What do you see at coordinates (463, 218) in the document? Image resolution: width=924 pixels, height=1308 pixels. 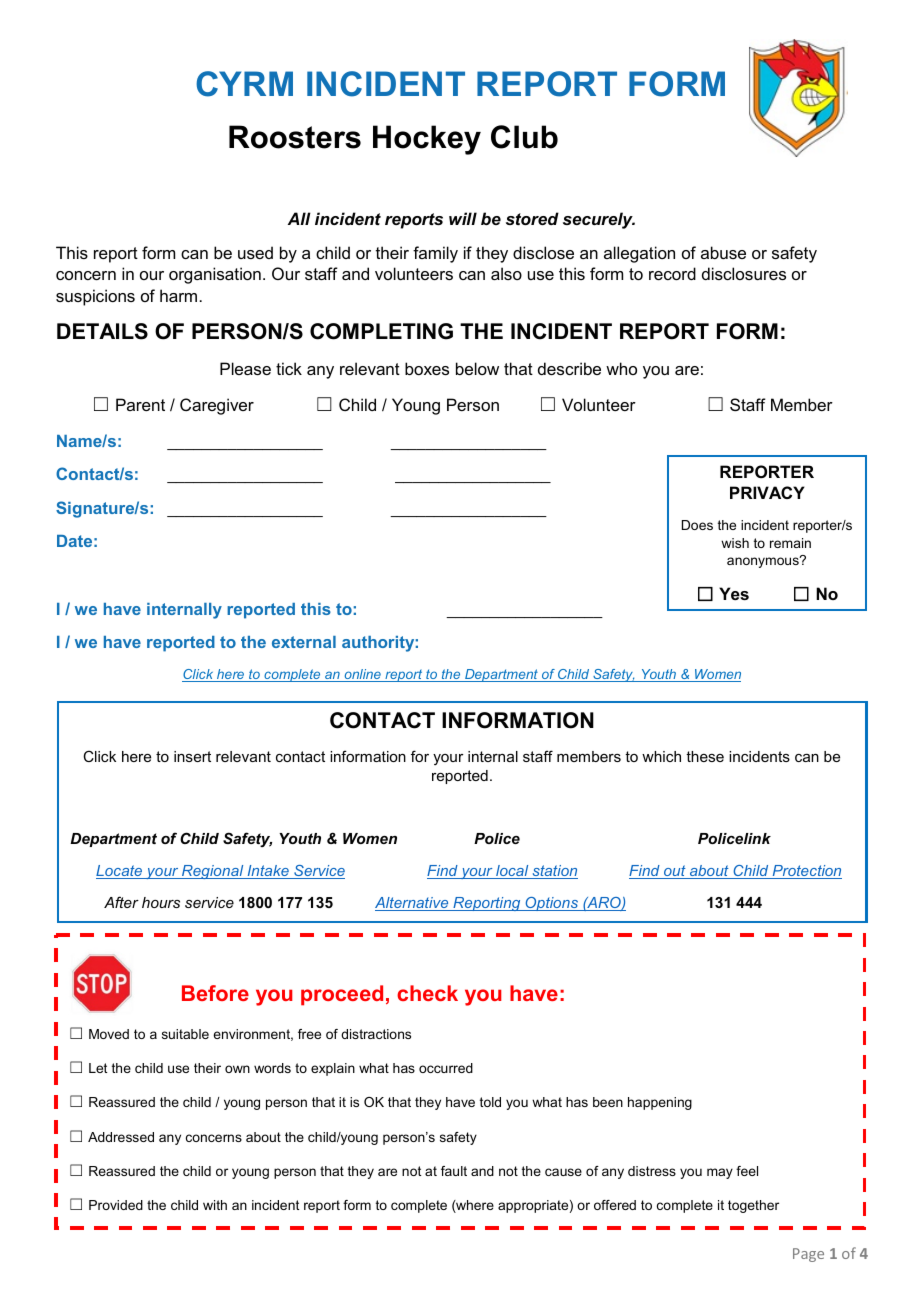 I see `will` at bounding box center [463, 218].
